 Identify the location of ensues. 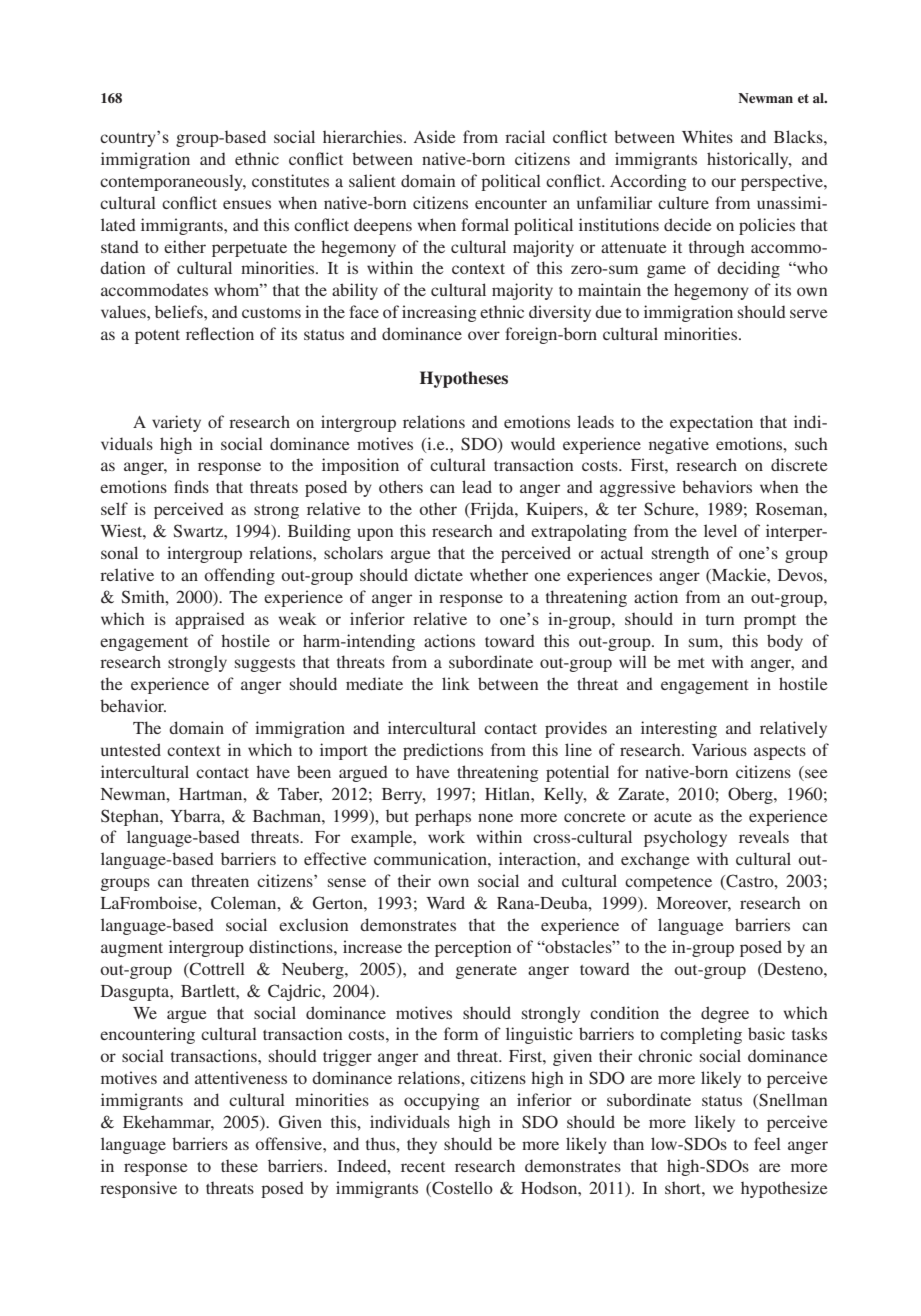
(247, 204).
